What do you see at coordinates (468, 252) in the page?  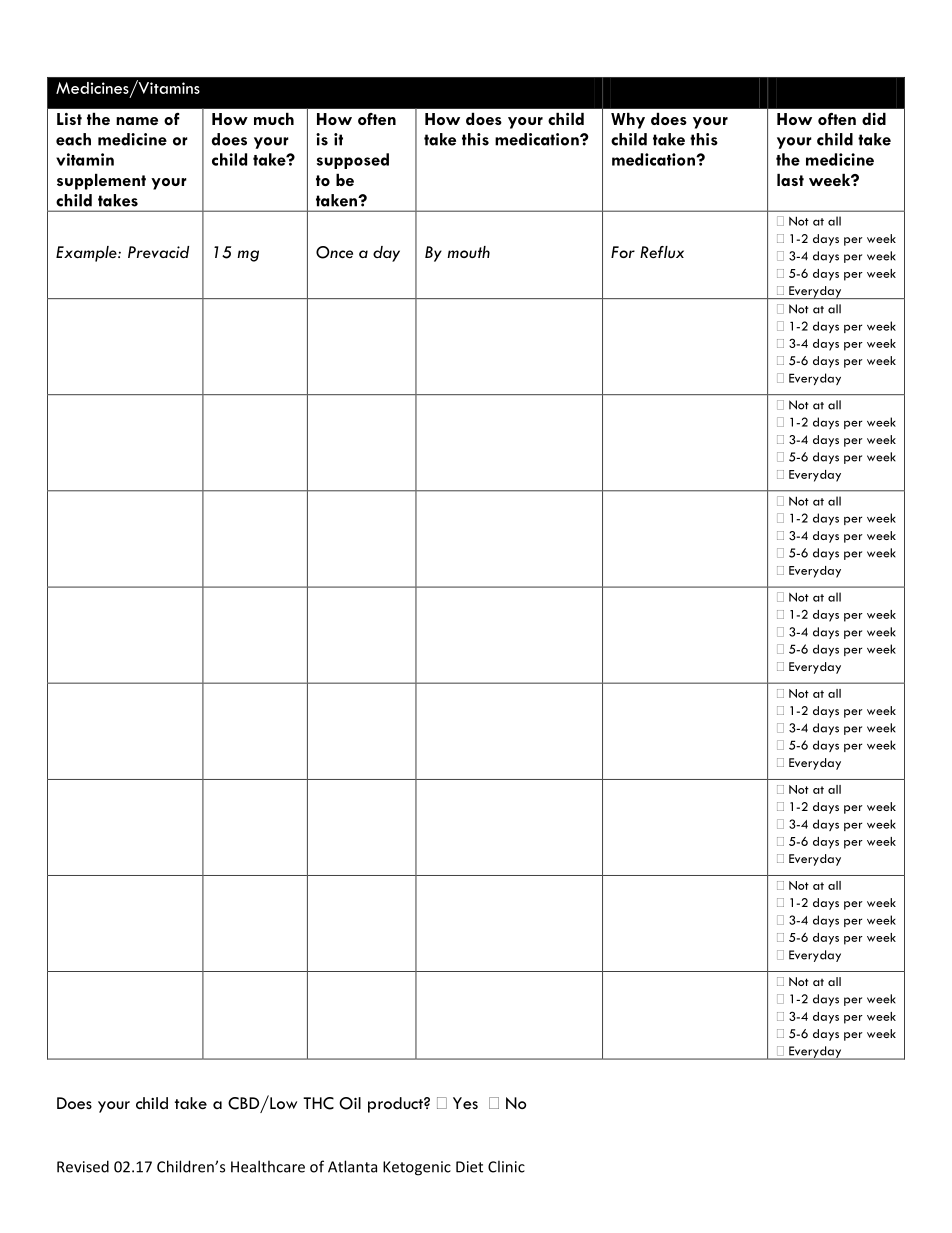 I see `mouth` at bounding box center [468, 252].
